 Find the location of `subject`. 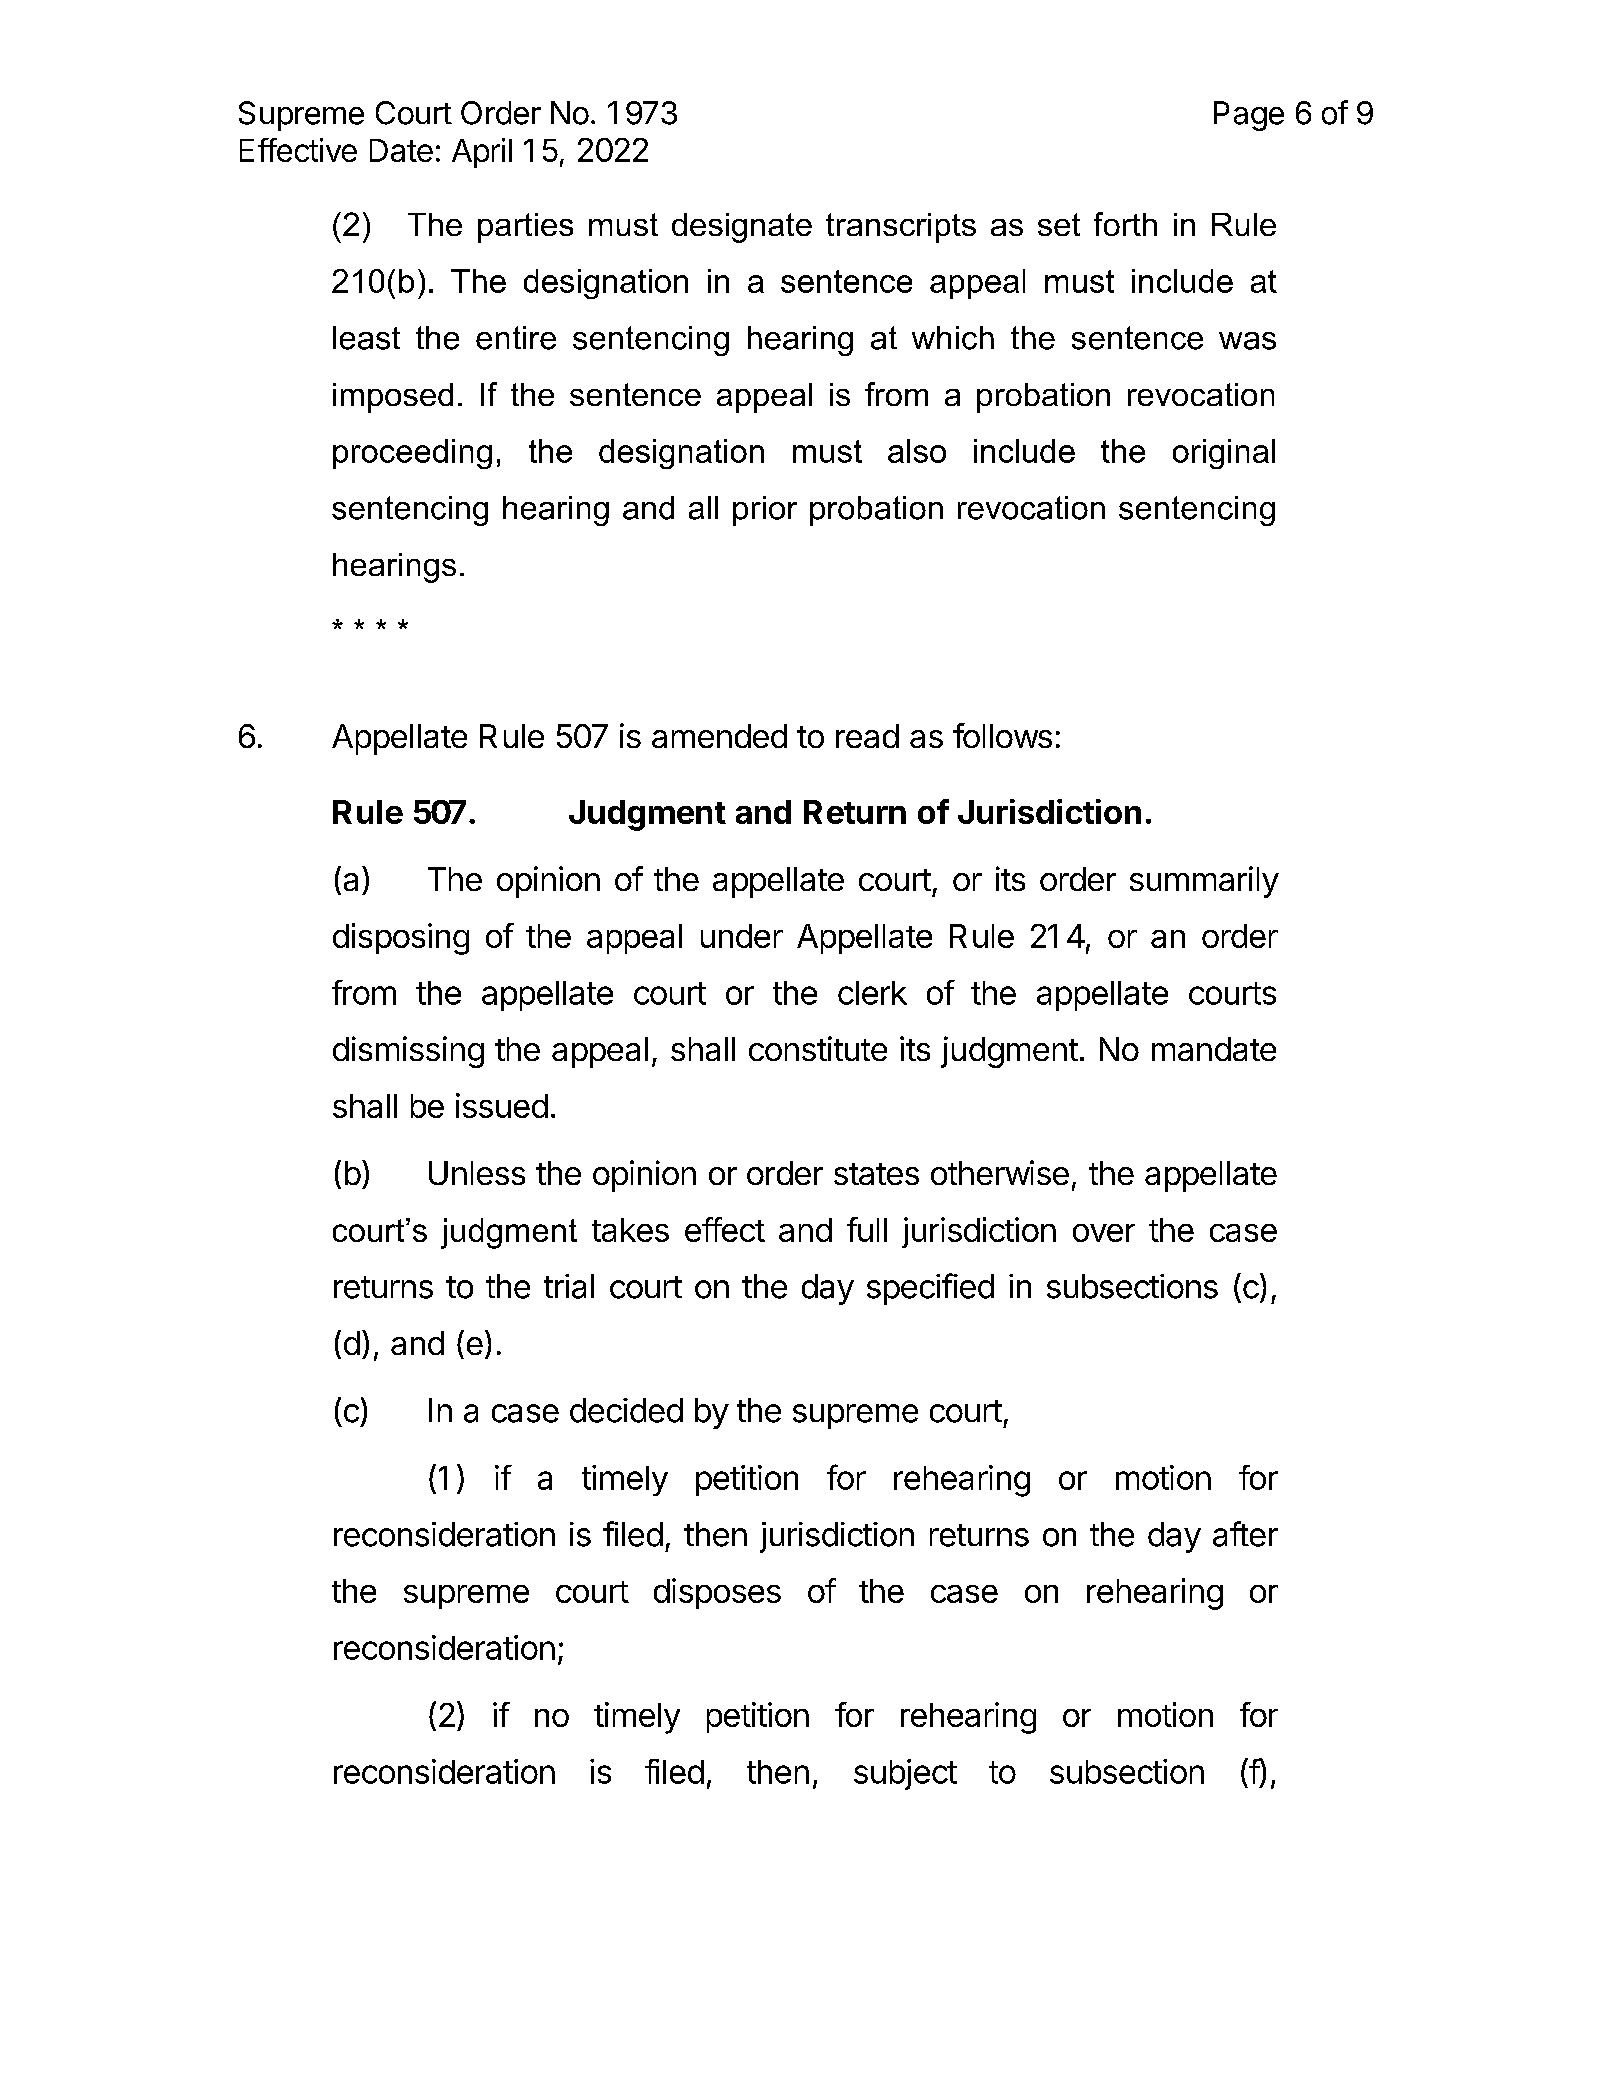

subject is located at coordinates (905, 1774).
